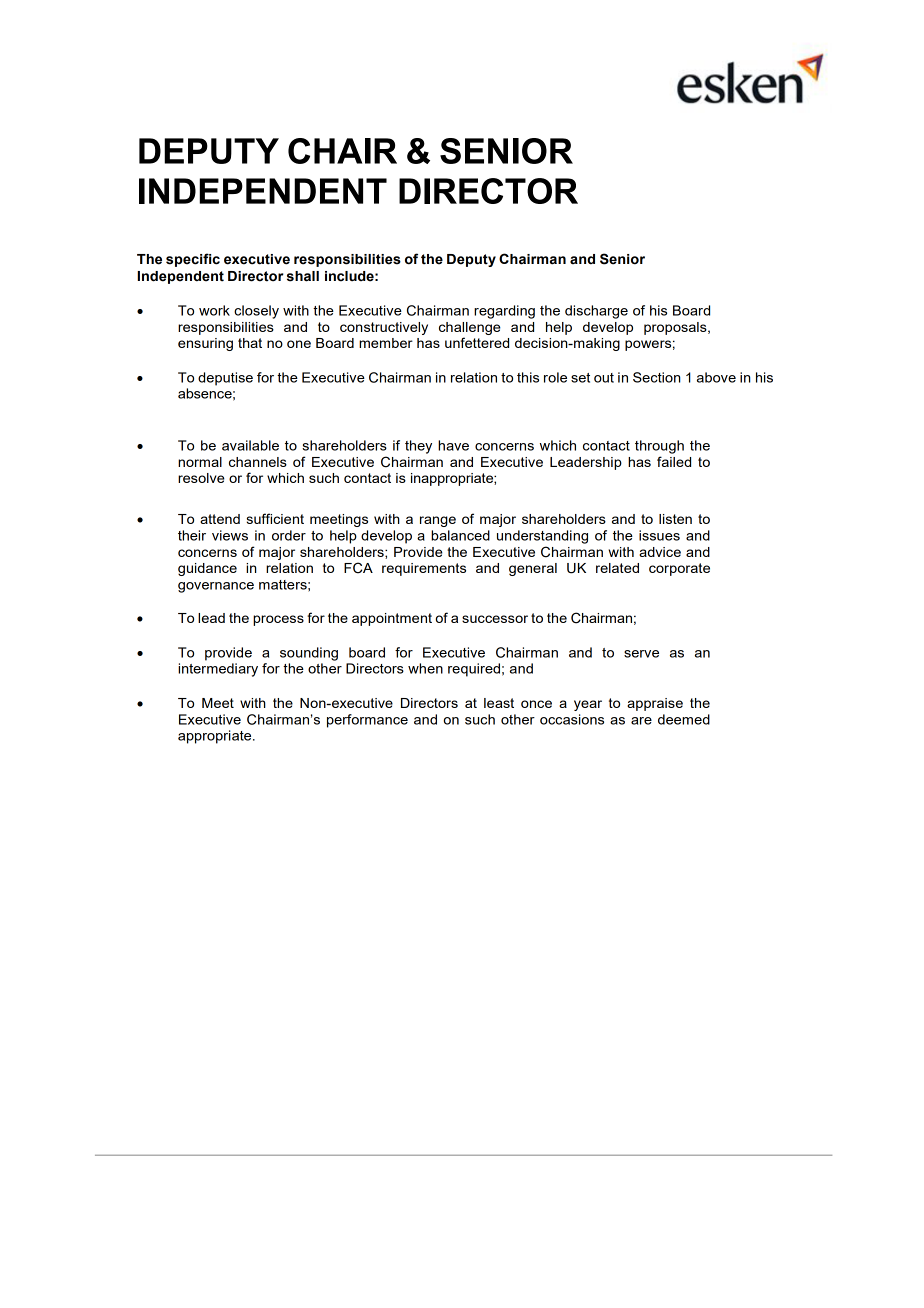 Image resolution: width=924 pixels, height=1308 pixels. What do you see at coordinates (660, 552) in the screenshot?
I see `advice` at bounding box center [660, 552].
